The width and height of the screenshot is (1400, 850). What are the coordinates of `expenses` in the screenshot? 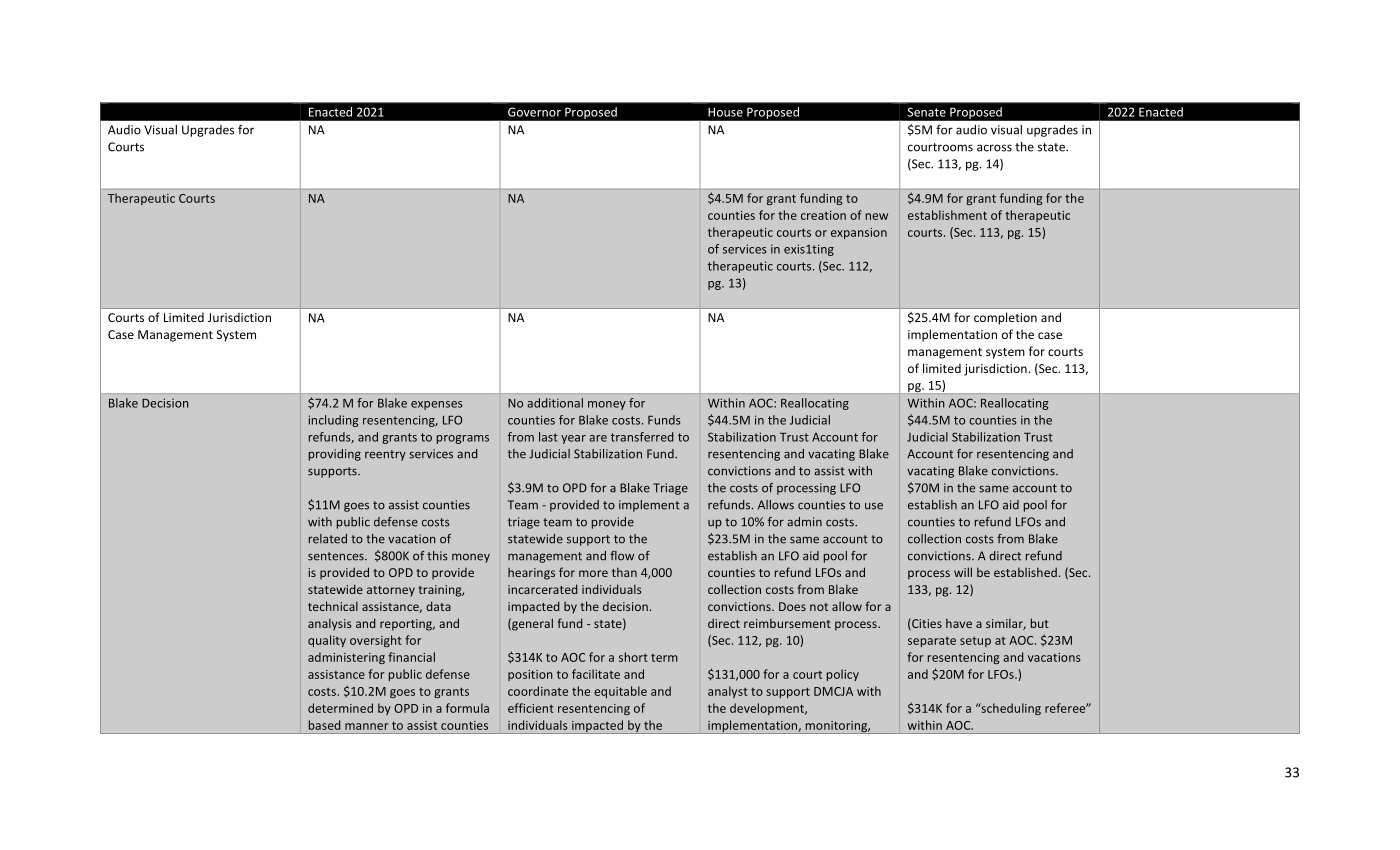 It's located at (437, 405).
